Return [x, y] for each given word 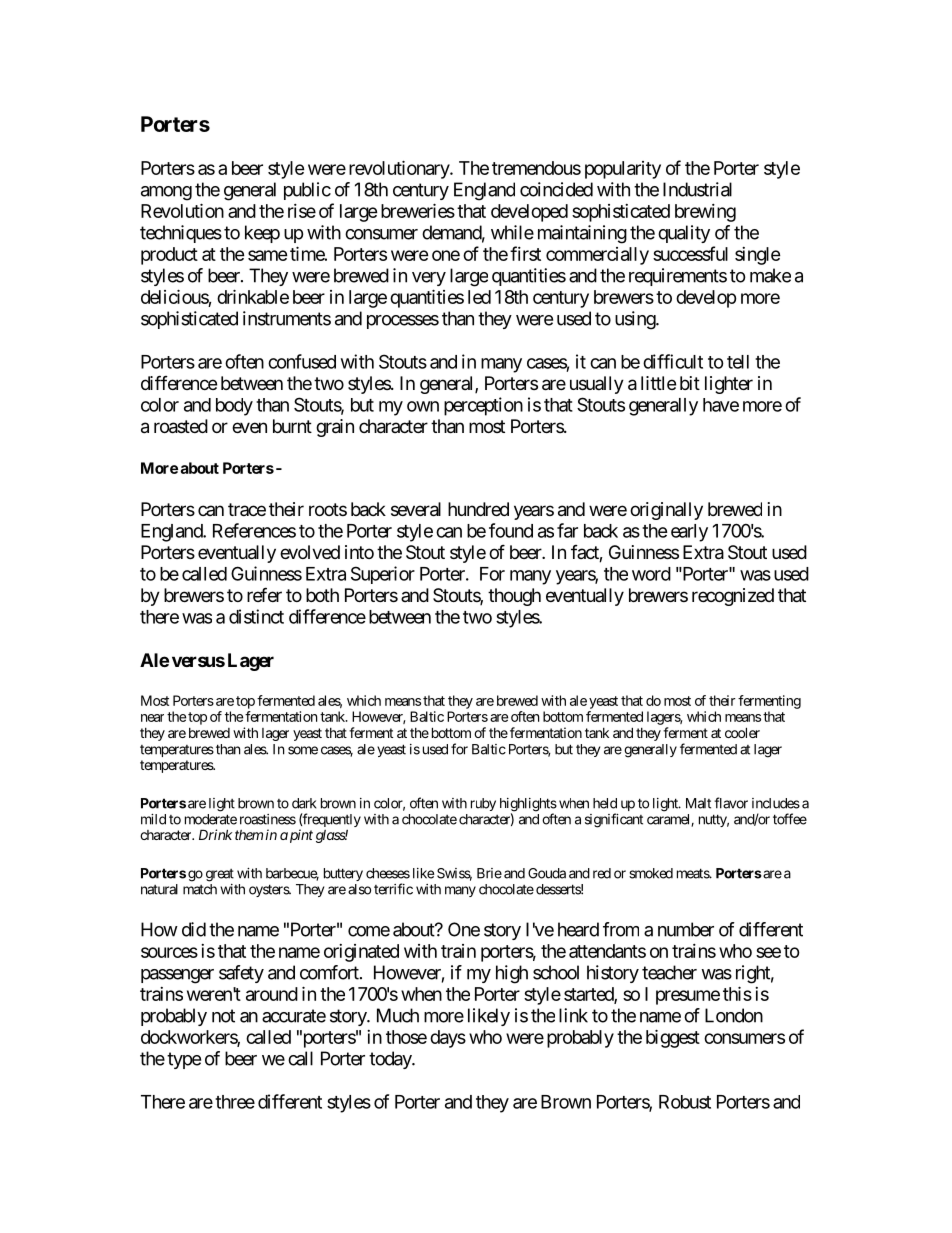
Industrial [697, 189]
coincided [556, 189]
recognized [733, 597]
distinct [256, 616]
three [235, 1102]
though [514, 597]
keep [262, 234]
